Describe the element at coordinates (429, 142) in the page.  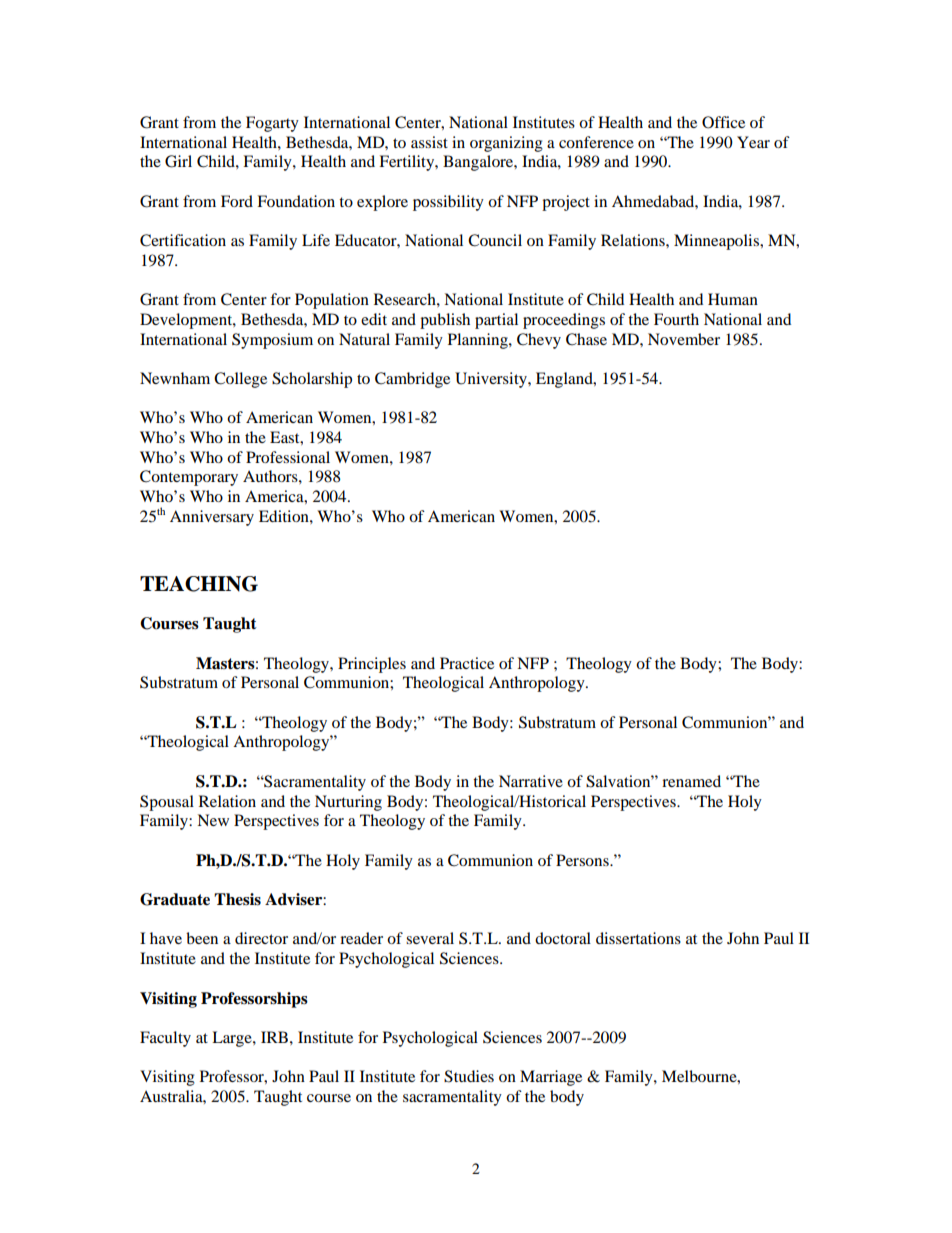
I see `assist` at that location.
